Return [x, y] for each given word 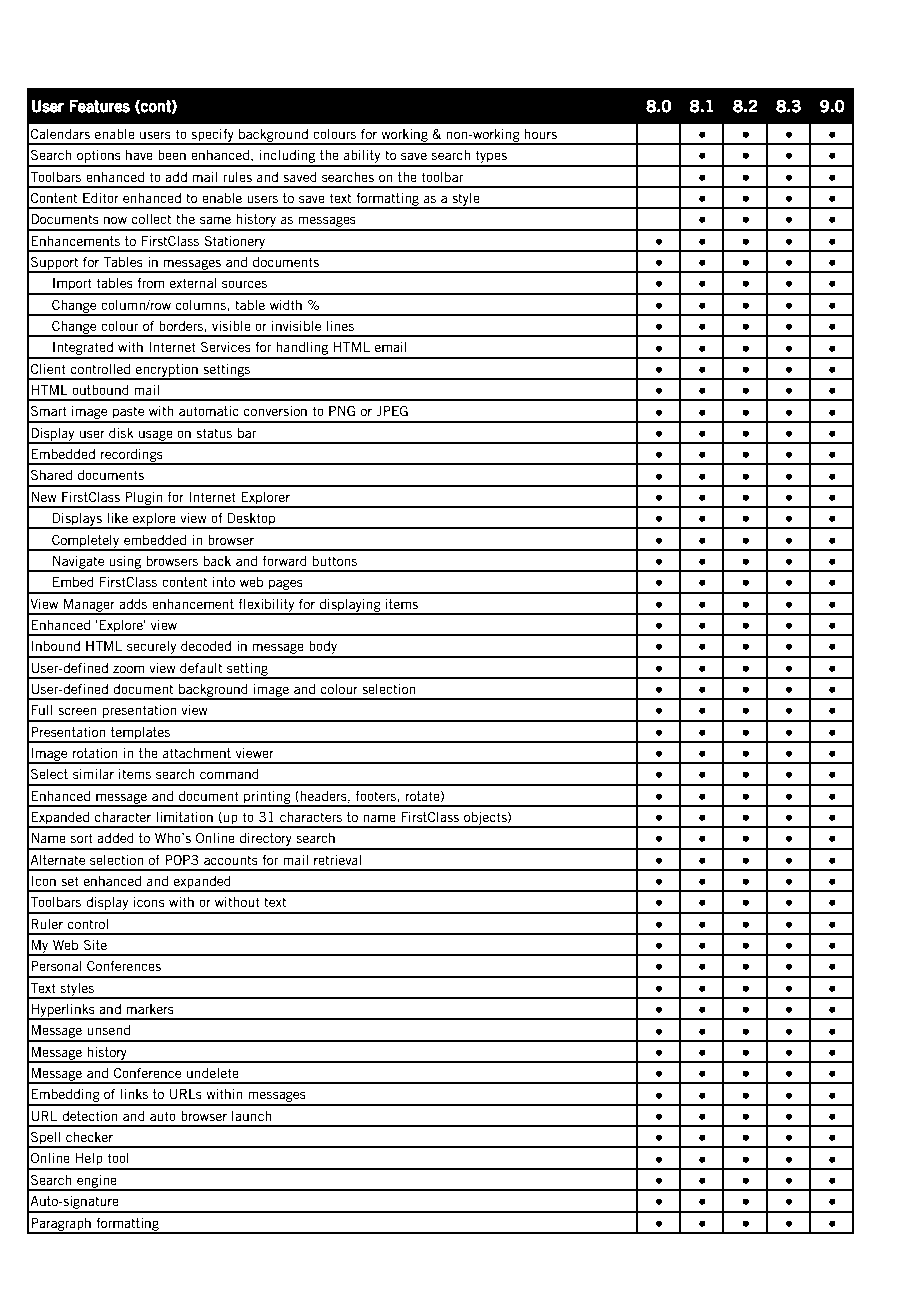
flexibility [267, 606]
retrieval [337, 860]
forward [284, 560]
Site [95, 944]
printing [267, 798]
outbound [100, 390]
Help [89, 1161]
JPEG [392, 411]
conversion [275, 411]
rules [237, 177]
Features [100, 106]
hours [540, 134]
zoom [128, 669]
